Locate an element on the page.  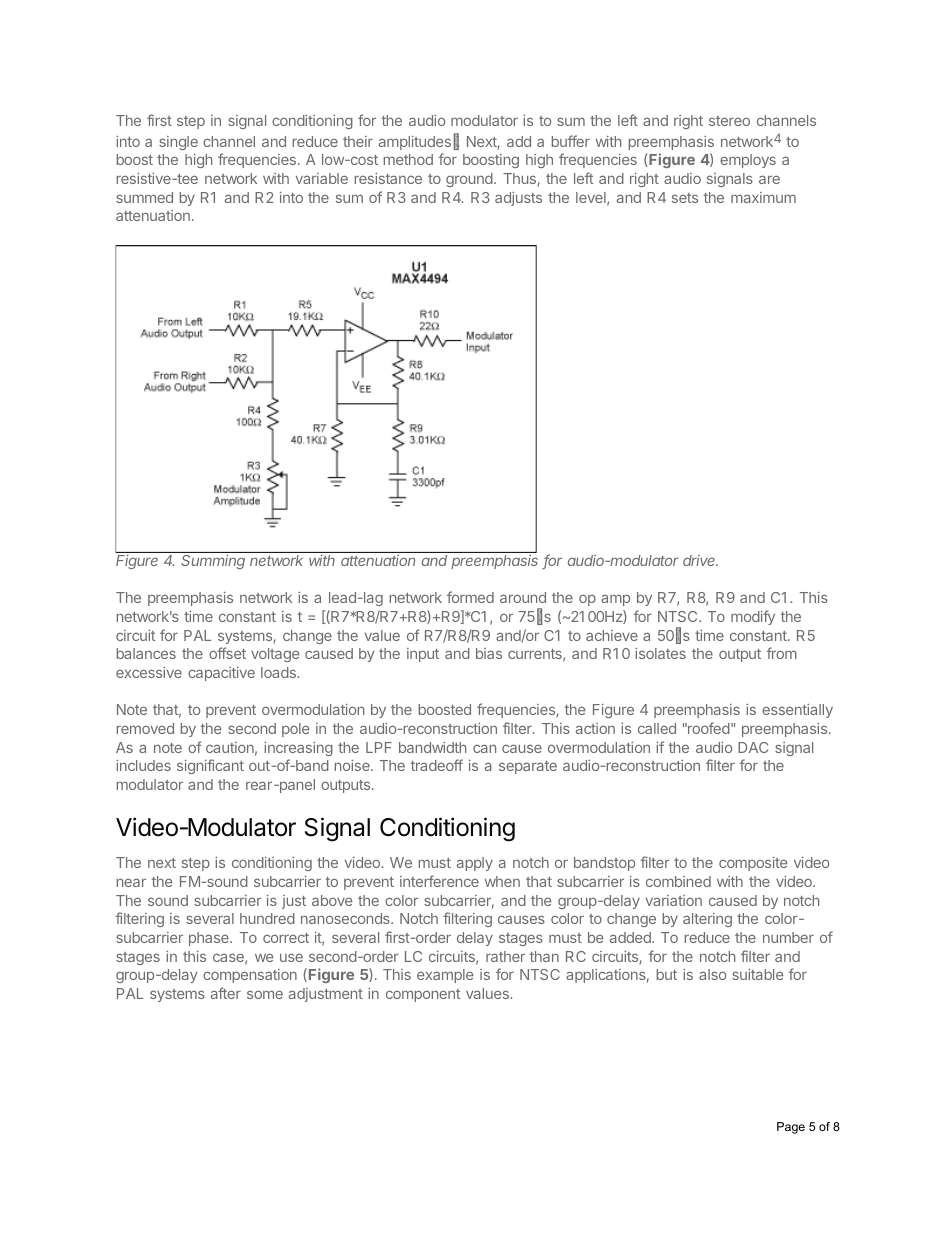
after is located at coordinates (226, 993).
